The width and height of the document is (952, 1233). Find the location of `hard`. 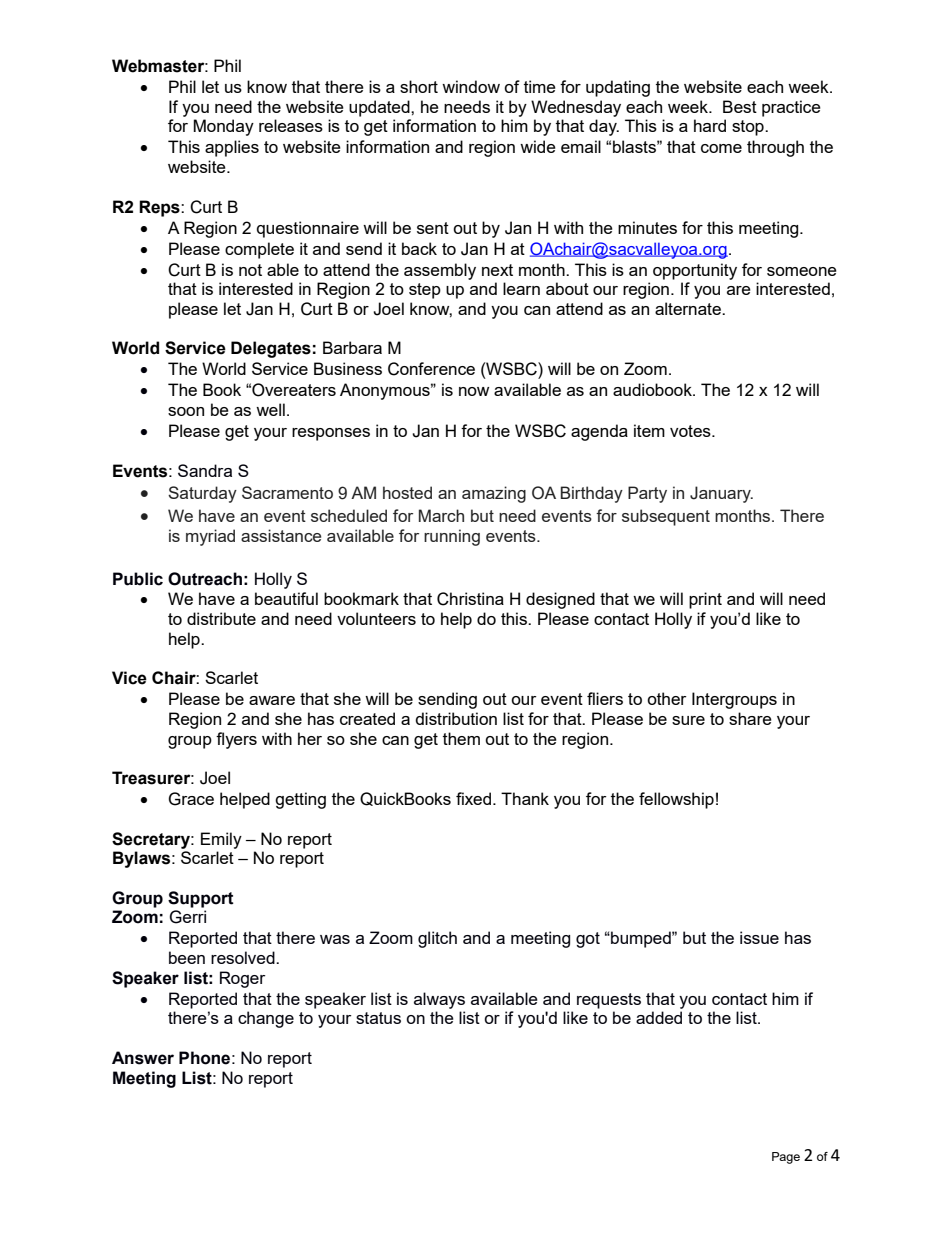

hard is located at coordinates (710, 125).
